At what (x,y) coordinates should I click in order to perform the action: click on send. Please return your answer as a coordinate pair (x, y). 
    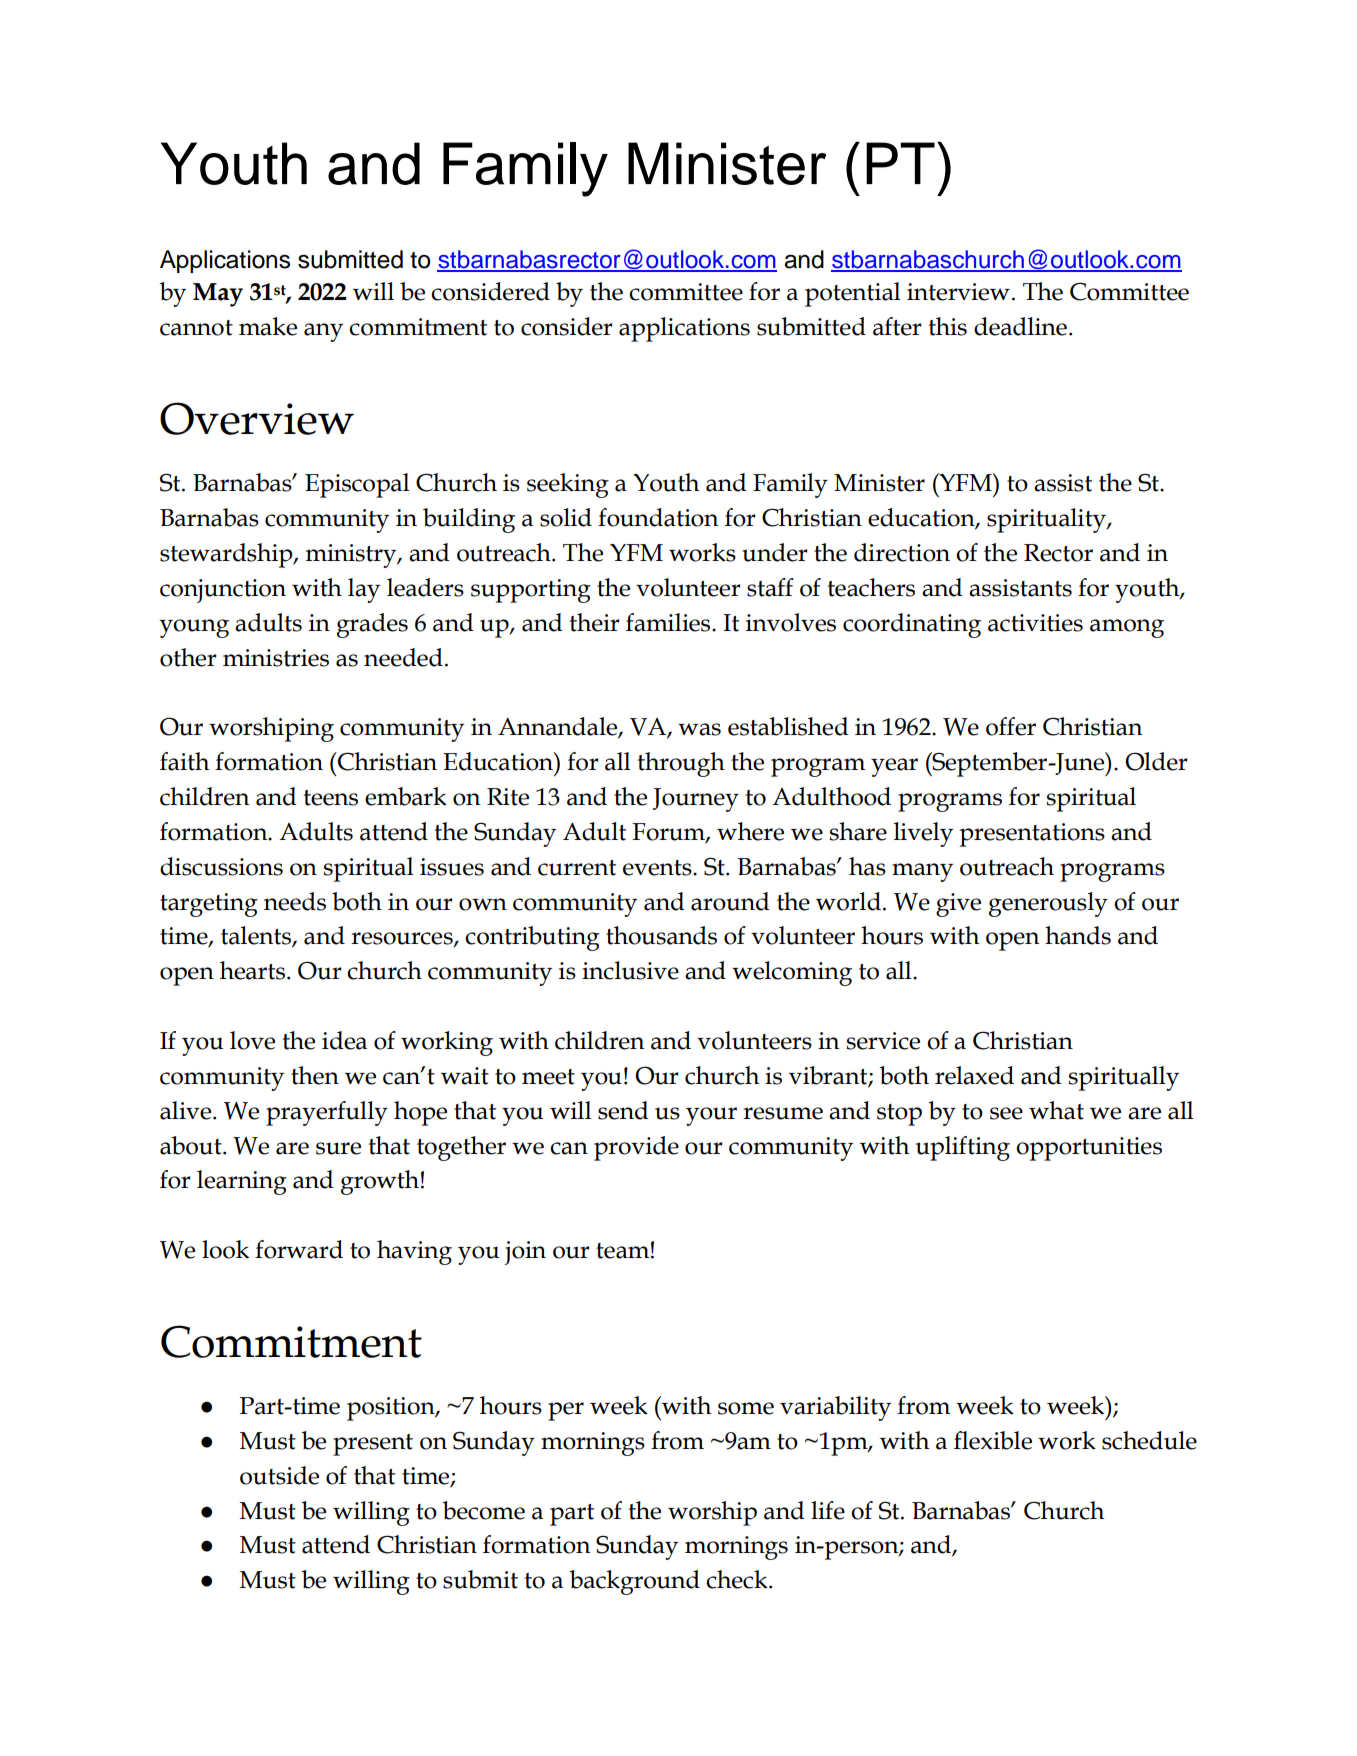
    Looking at the image, I should click on (623, 1110).
